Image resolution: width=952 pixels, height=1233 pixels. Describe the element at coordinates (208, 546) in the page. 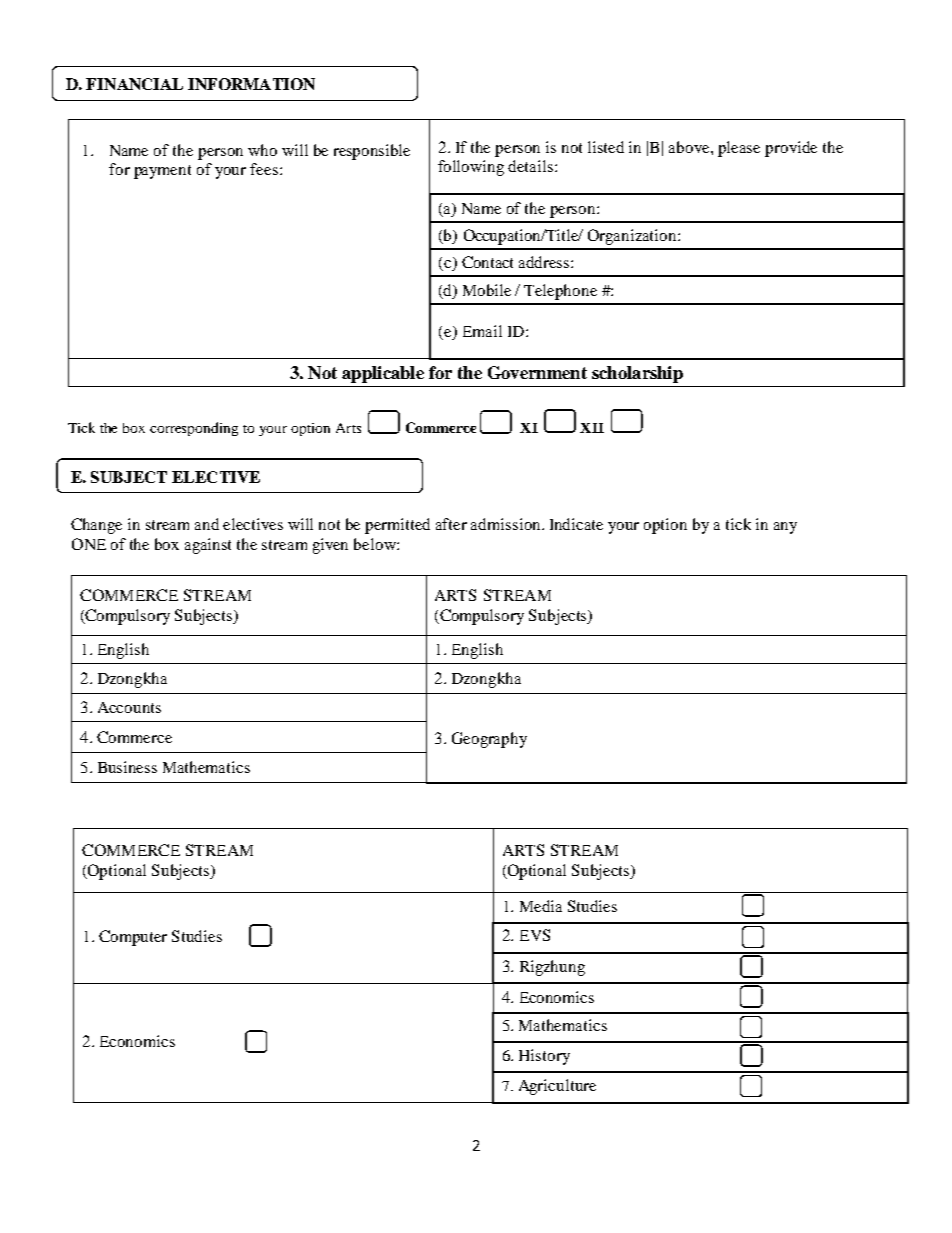

I see `against` at that location.
